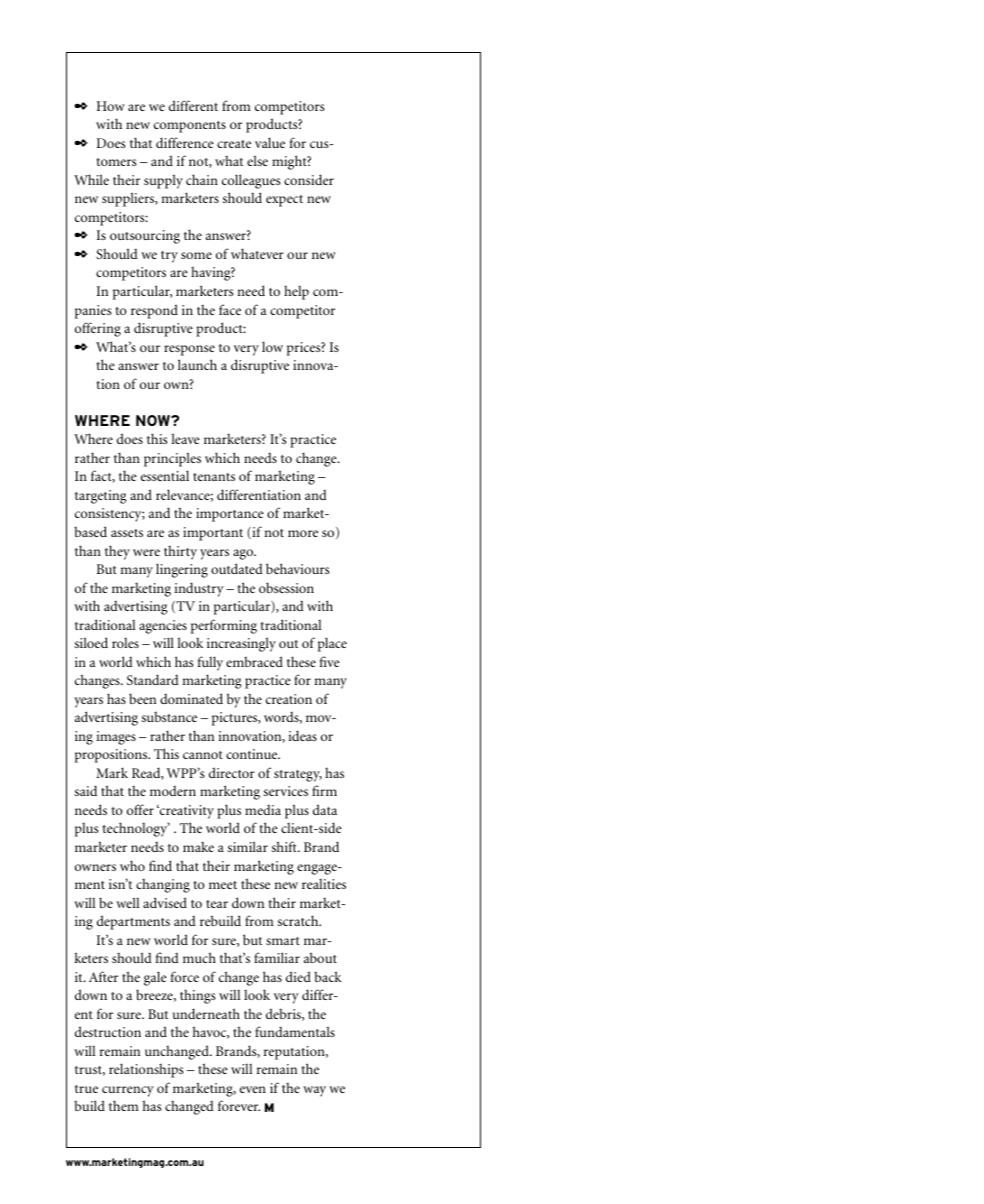  Describe the element at coordinates (197, 364) in the page. I see `launch` at that location.
